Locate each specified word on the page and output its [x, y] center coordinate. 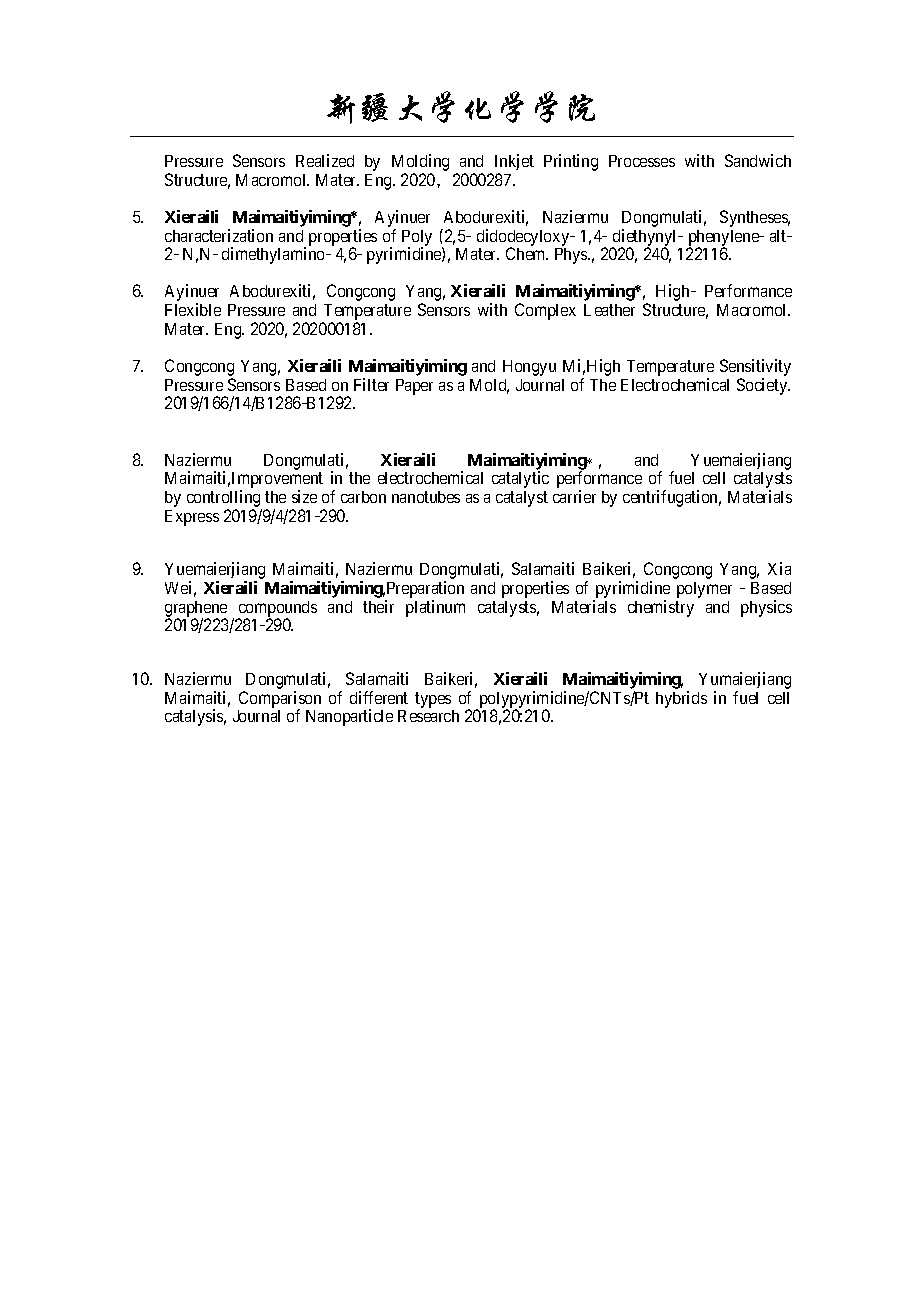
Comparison [280, 700]
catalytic [520, 479]
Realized [325, 160]
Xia [779, 568]
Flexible [193, 309]
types [433, 700]
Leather [609, 310]
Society [763, 386]
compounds [277, 610]
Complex [545, 311]
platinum [435, 608]
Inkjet [514, 164]
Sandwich [758, 160]
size [304, 496]
